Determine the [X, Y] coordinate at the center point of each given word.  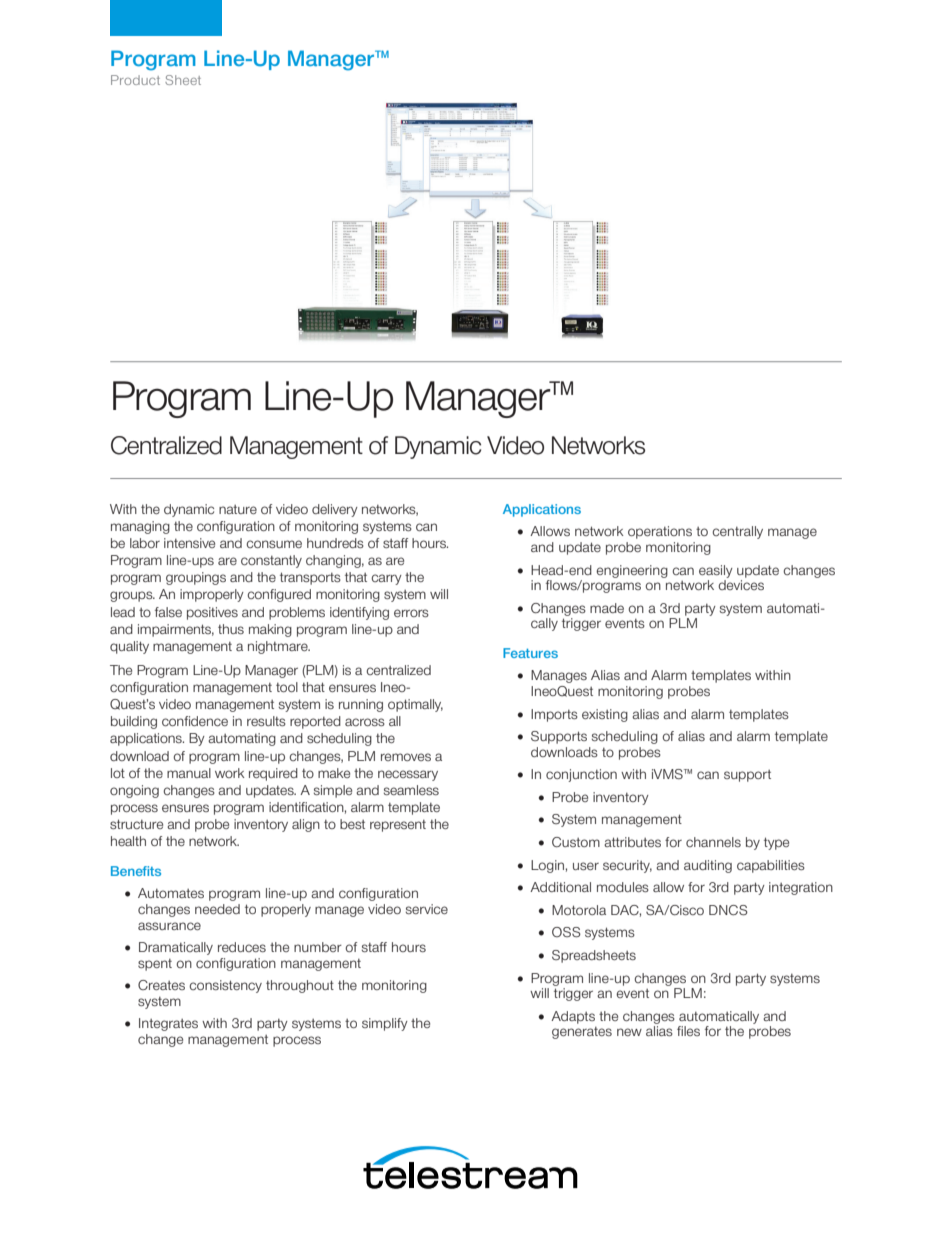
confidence [195, 721]
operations [660, 532]
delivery [335, 510]
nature [238, 509]
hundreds [335, 543]
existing [605, 715]
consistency [225, 986]
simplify [385, 1024]
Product [135, 80]
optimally [415, 705]
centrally [737, 532]
